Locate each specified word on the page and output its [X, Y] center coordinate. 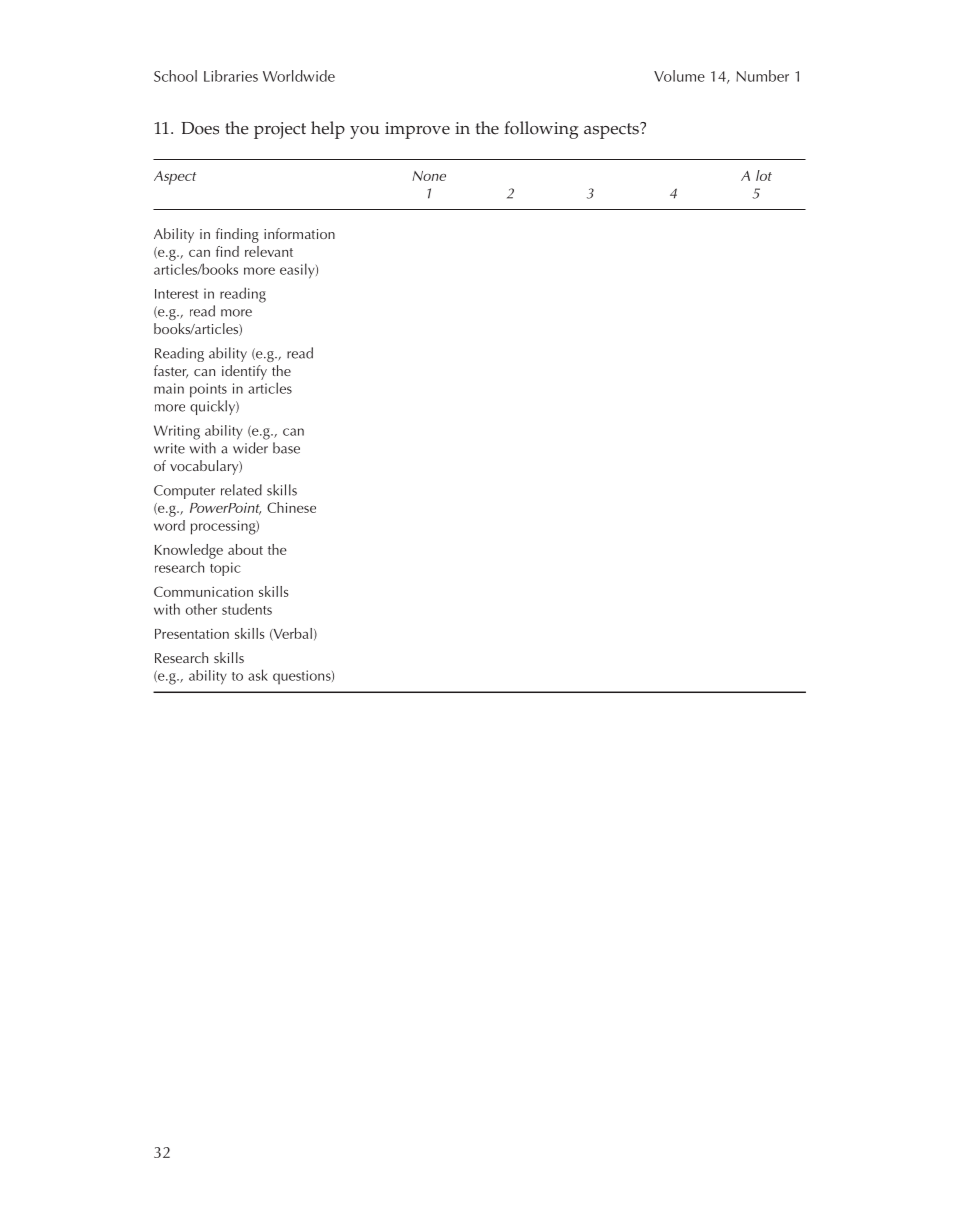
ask [258, 675]
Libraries [231, 76]
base [286, 448]
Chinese [291, 507]
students [247, 609]
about [245, 549]
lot [764, 175]
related [241, 490]
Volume [679, 76]
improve [417, 130]
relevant [269, 251]
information [299, 233]
